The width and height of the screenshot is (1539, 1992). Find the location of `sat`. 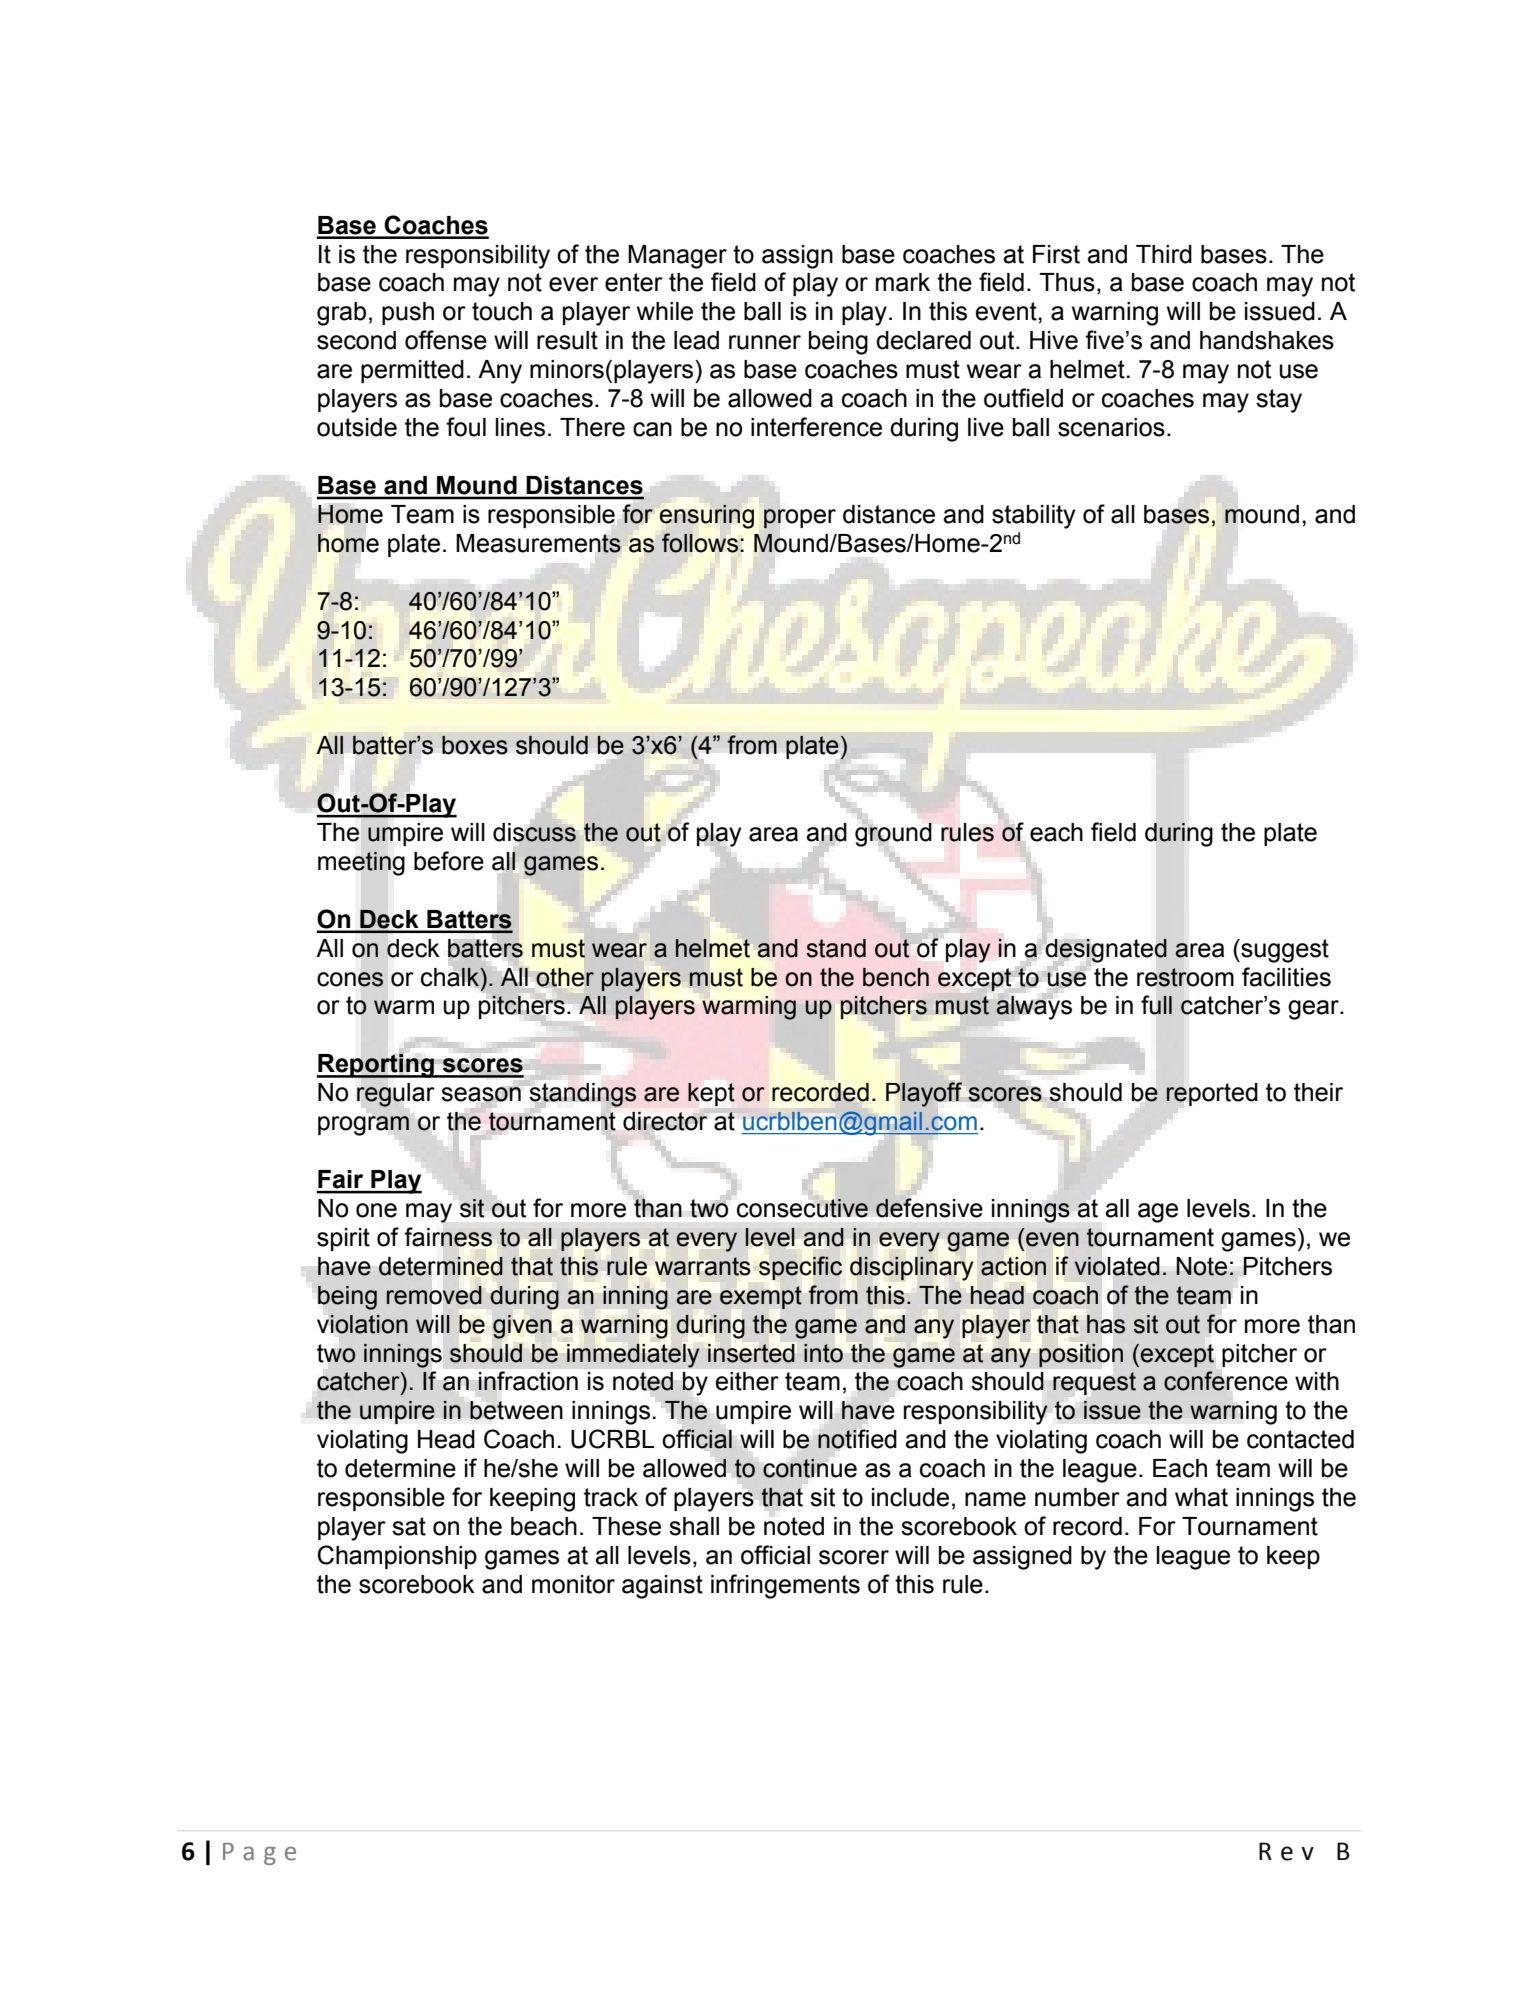

sat is located at coordinates (409, 1526).
